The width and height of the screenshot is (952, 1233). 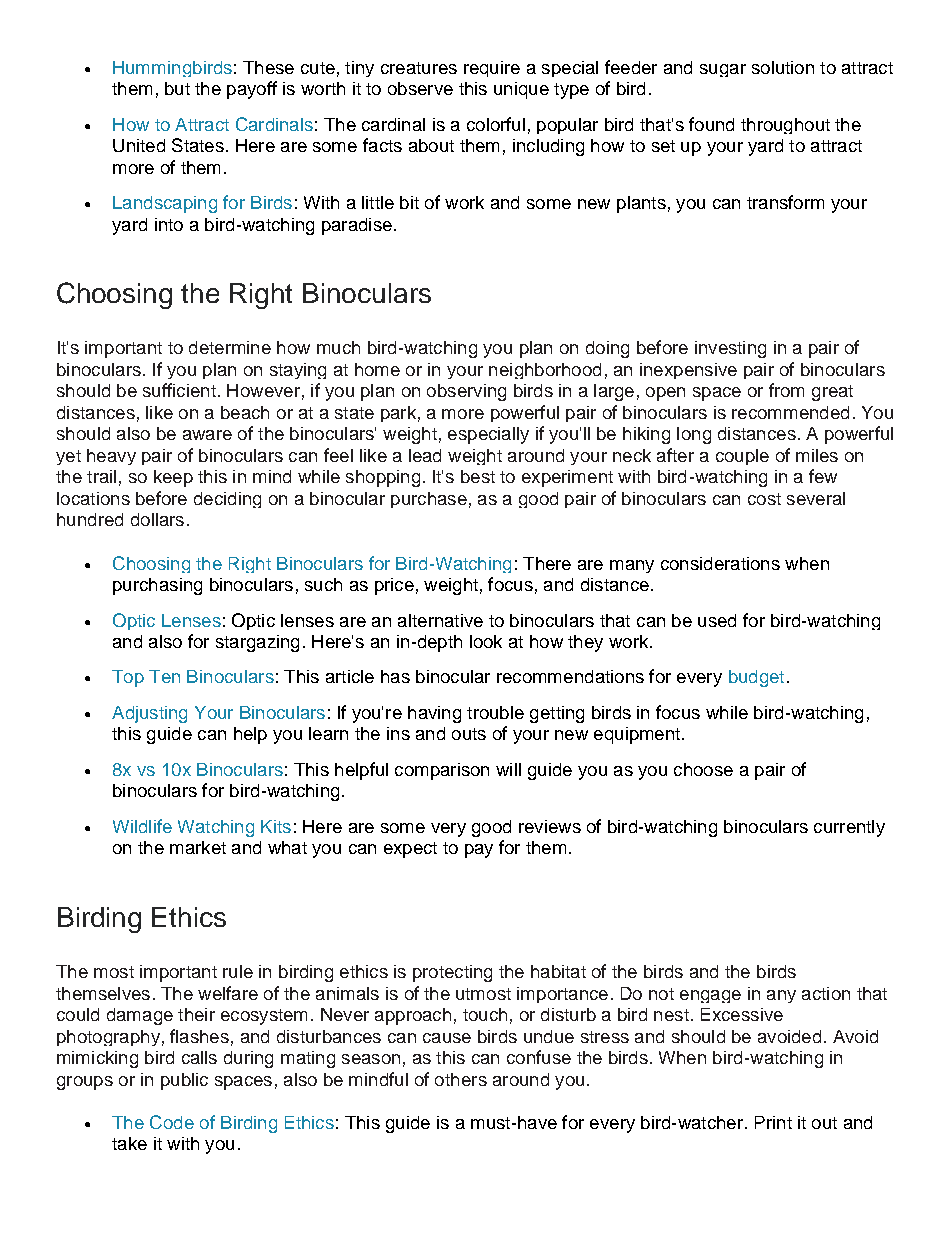 I want to click on choose, so click(x=703, y=769).
